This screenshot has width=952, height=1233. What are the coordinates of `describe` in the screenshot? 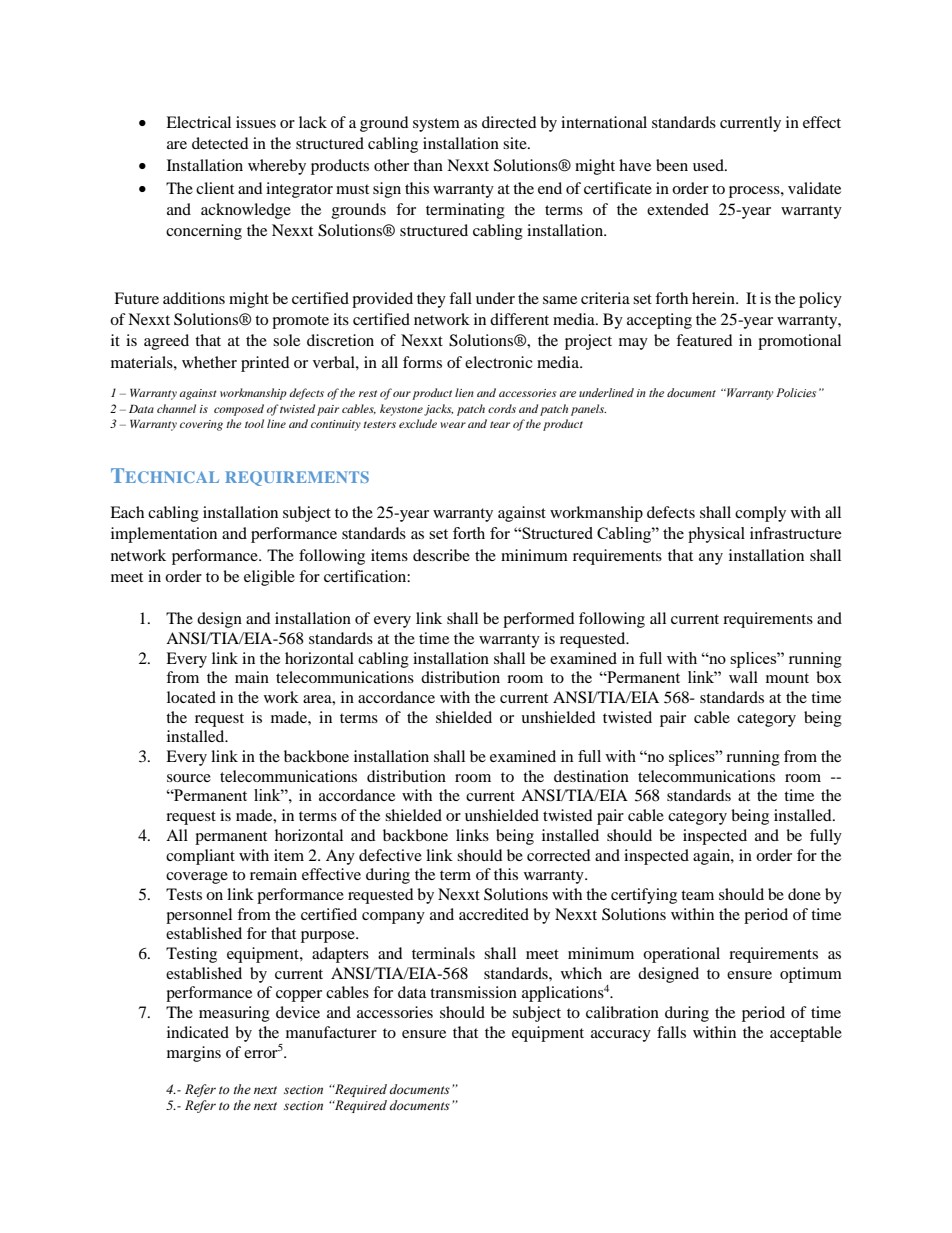 It's located at (441, 555).
